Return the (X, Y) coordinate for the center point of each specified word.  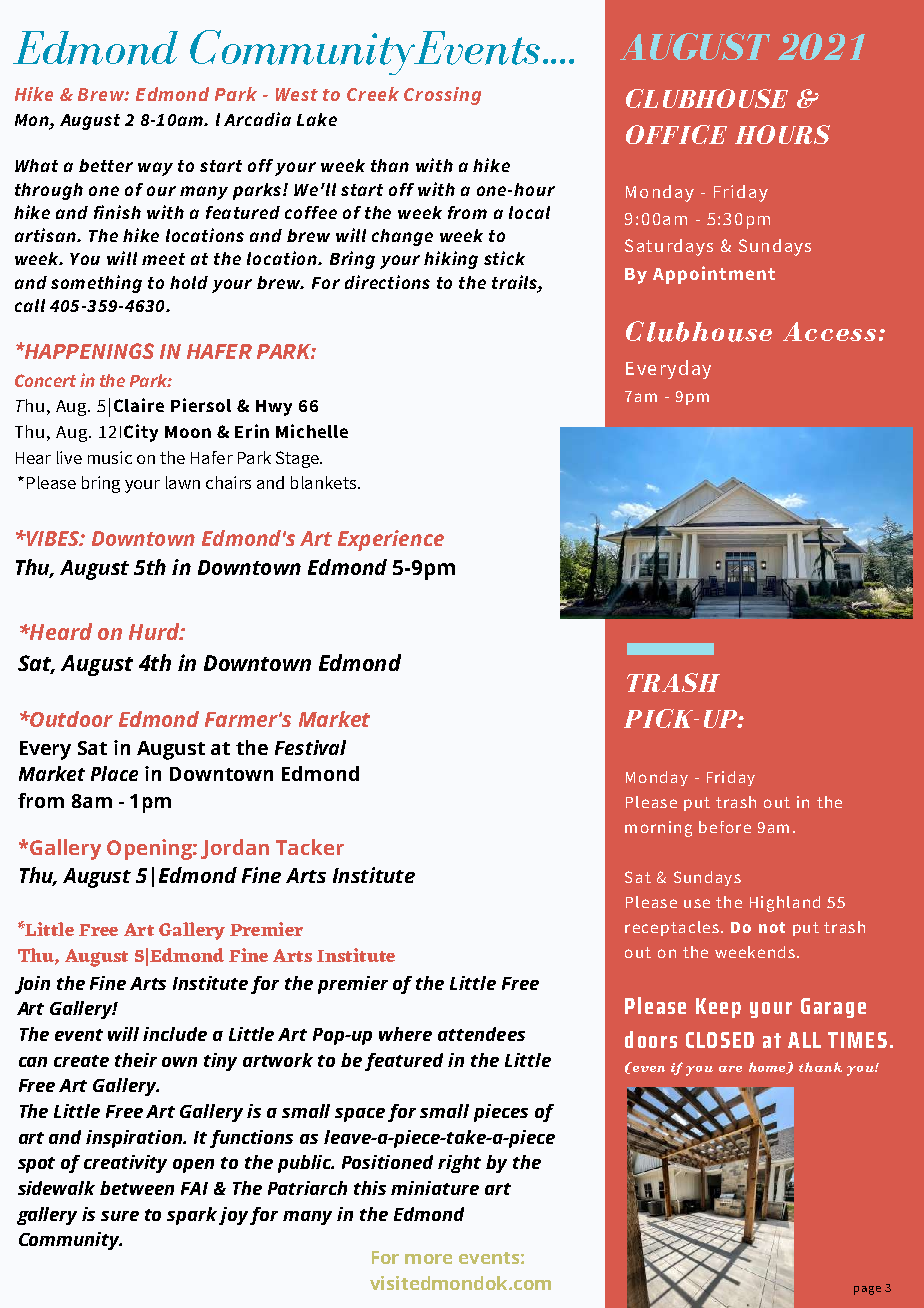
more (428, 1259)
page (867, 1290)
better (106, 165)
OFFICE (676, 134)
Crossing (442, 96)
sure (120, 1216)
